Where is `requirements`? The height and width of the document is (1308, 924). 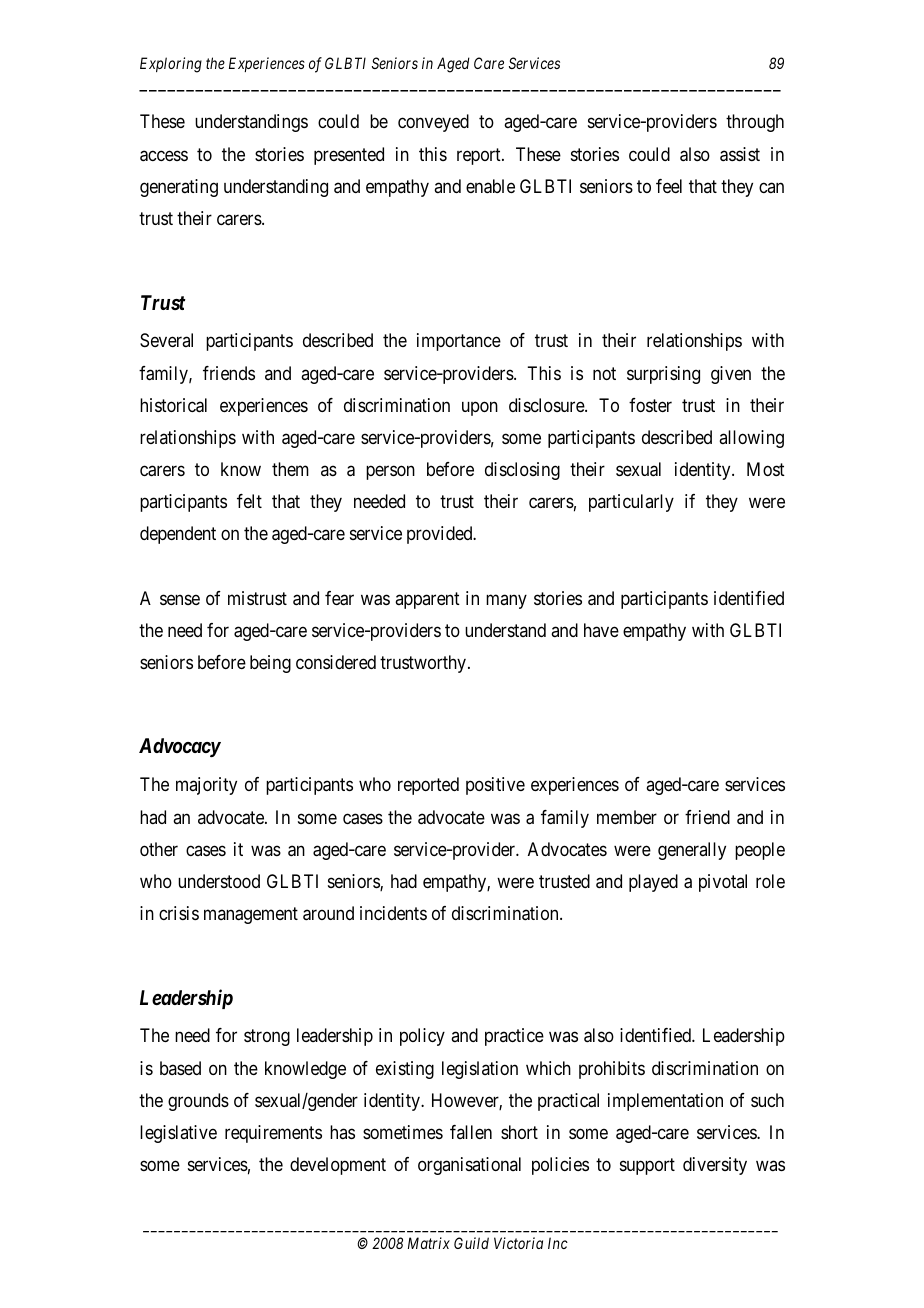
requirements is located at coordinates (273, 1134).
